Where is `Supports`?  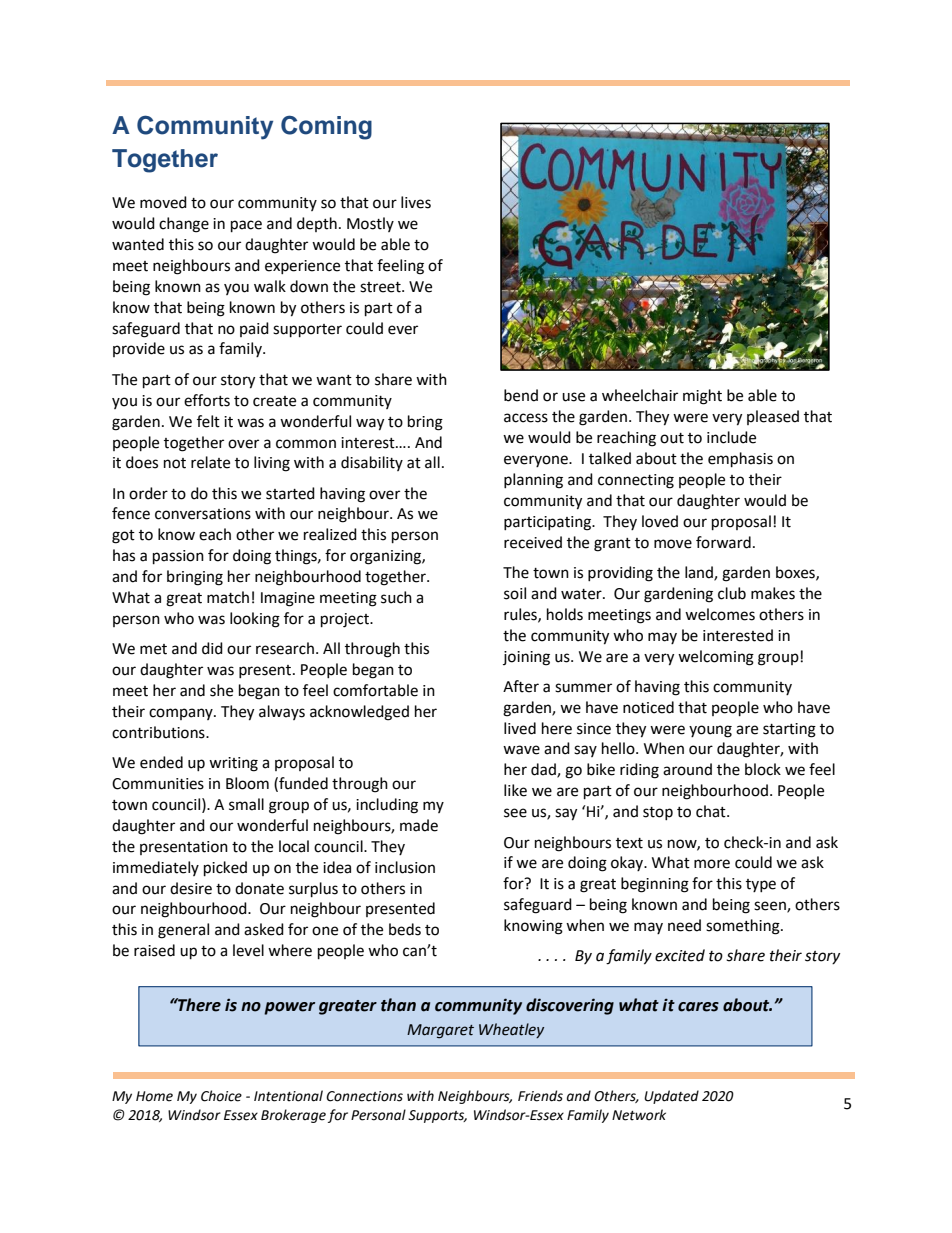
Supports is located at coordinates (437, 1116).
